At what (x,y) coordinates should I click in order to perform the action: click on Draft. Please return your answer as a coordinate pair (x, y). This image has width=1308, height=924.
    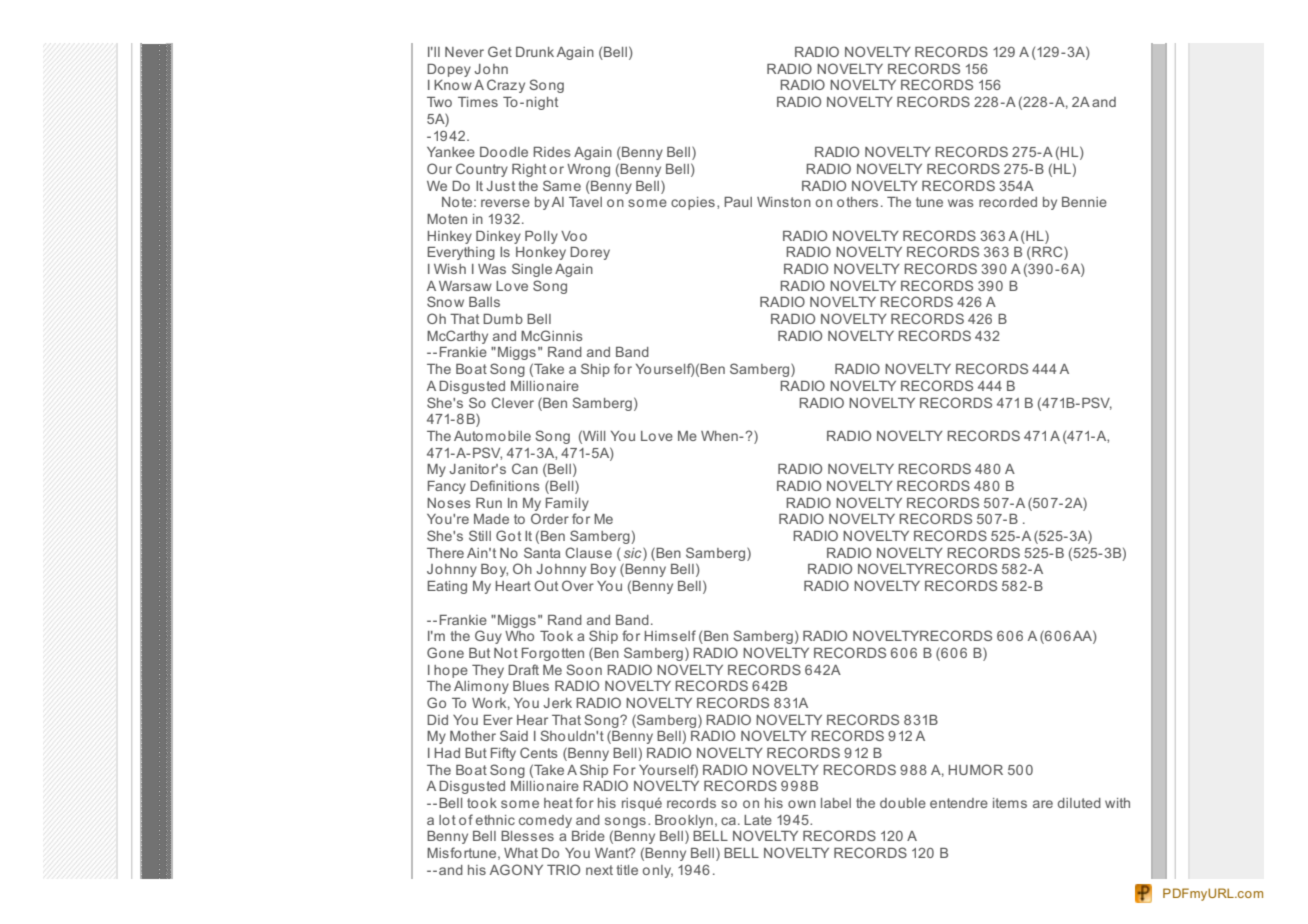
    Looking at the image, I should click on (523, 669).
